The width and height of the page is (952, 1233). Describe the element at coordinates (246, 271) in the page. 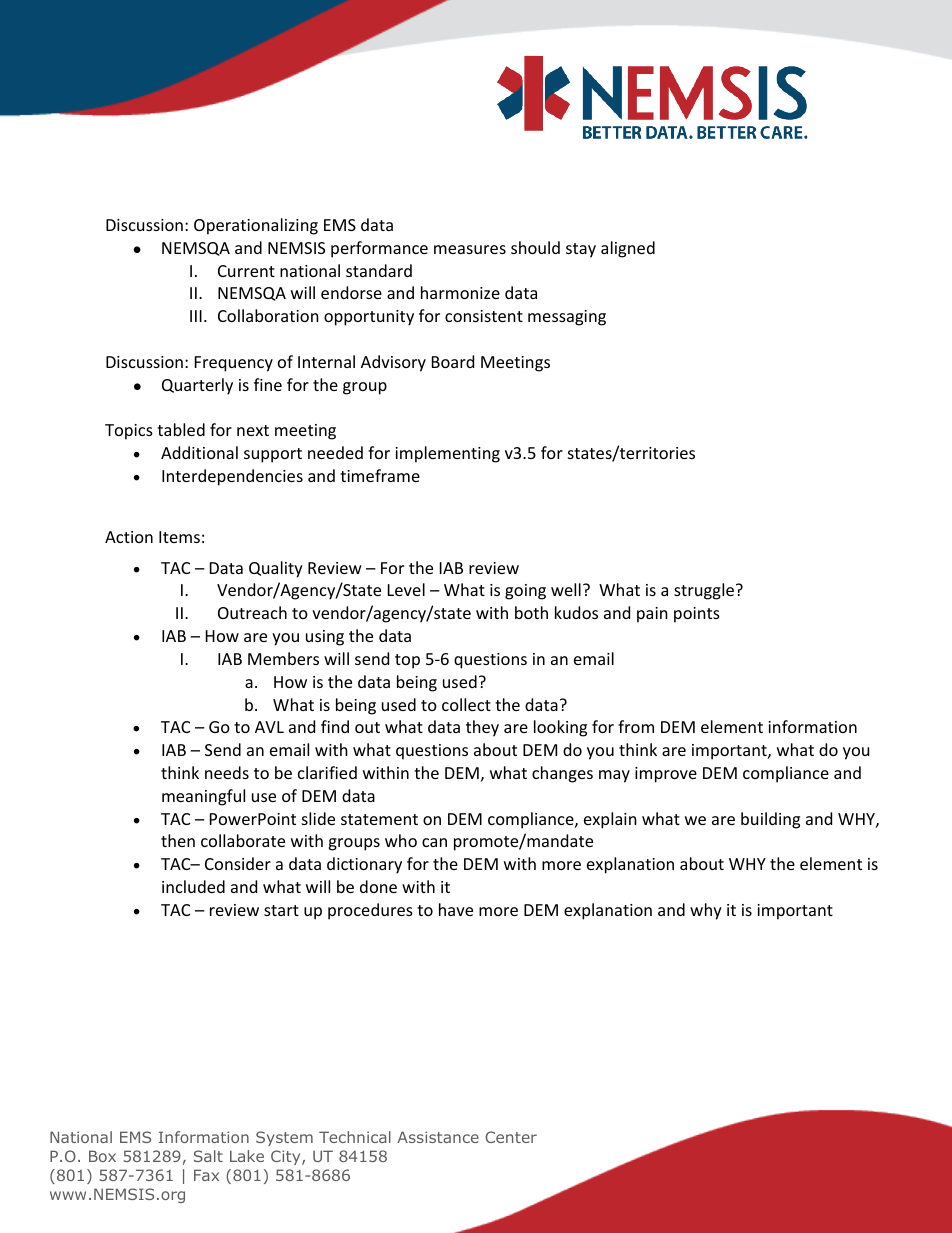

I see `Current` at that location.
